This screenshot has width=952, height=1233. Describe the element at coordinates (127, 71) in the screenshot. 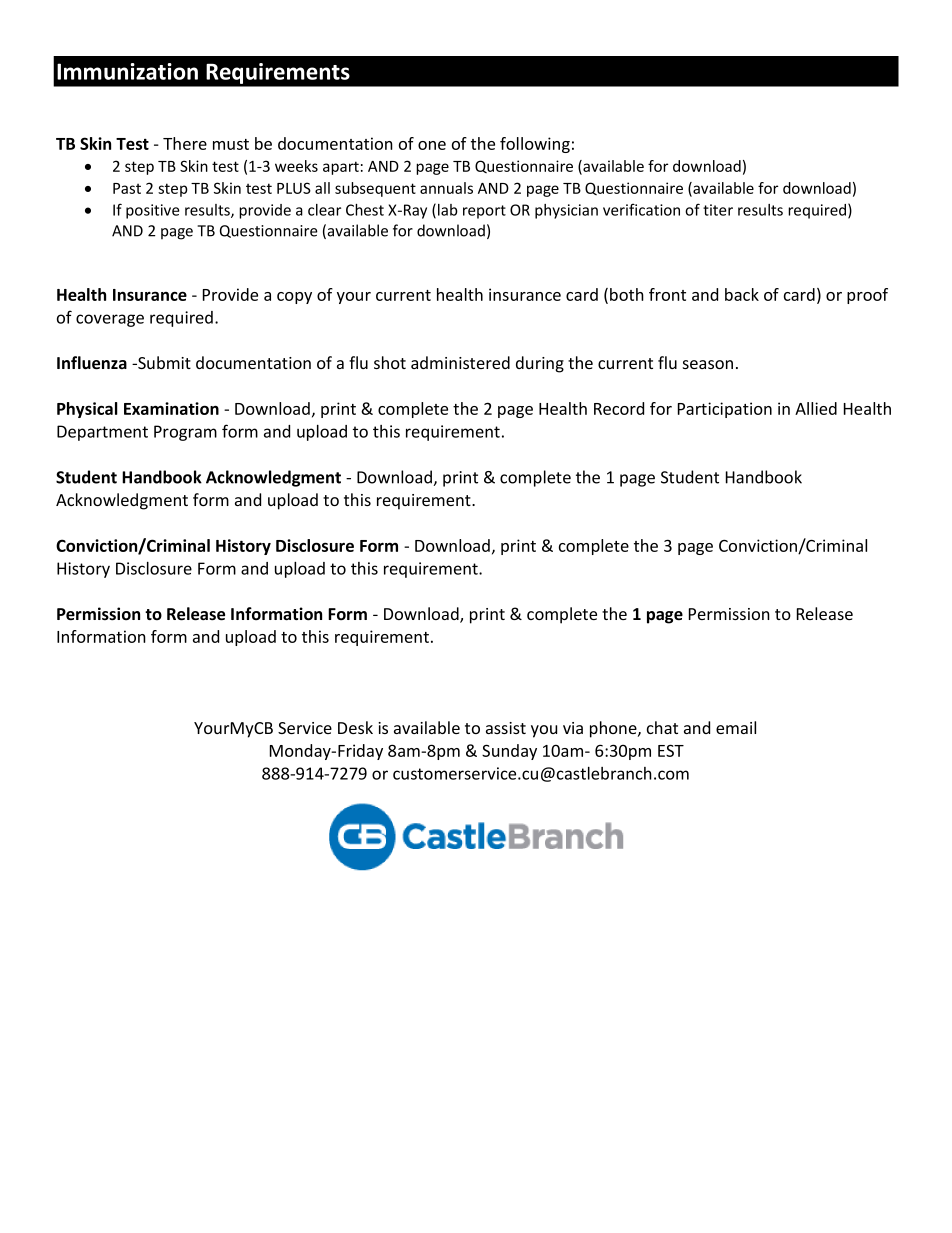

I see `Immunization` at that location.
